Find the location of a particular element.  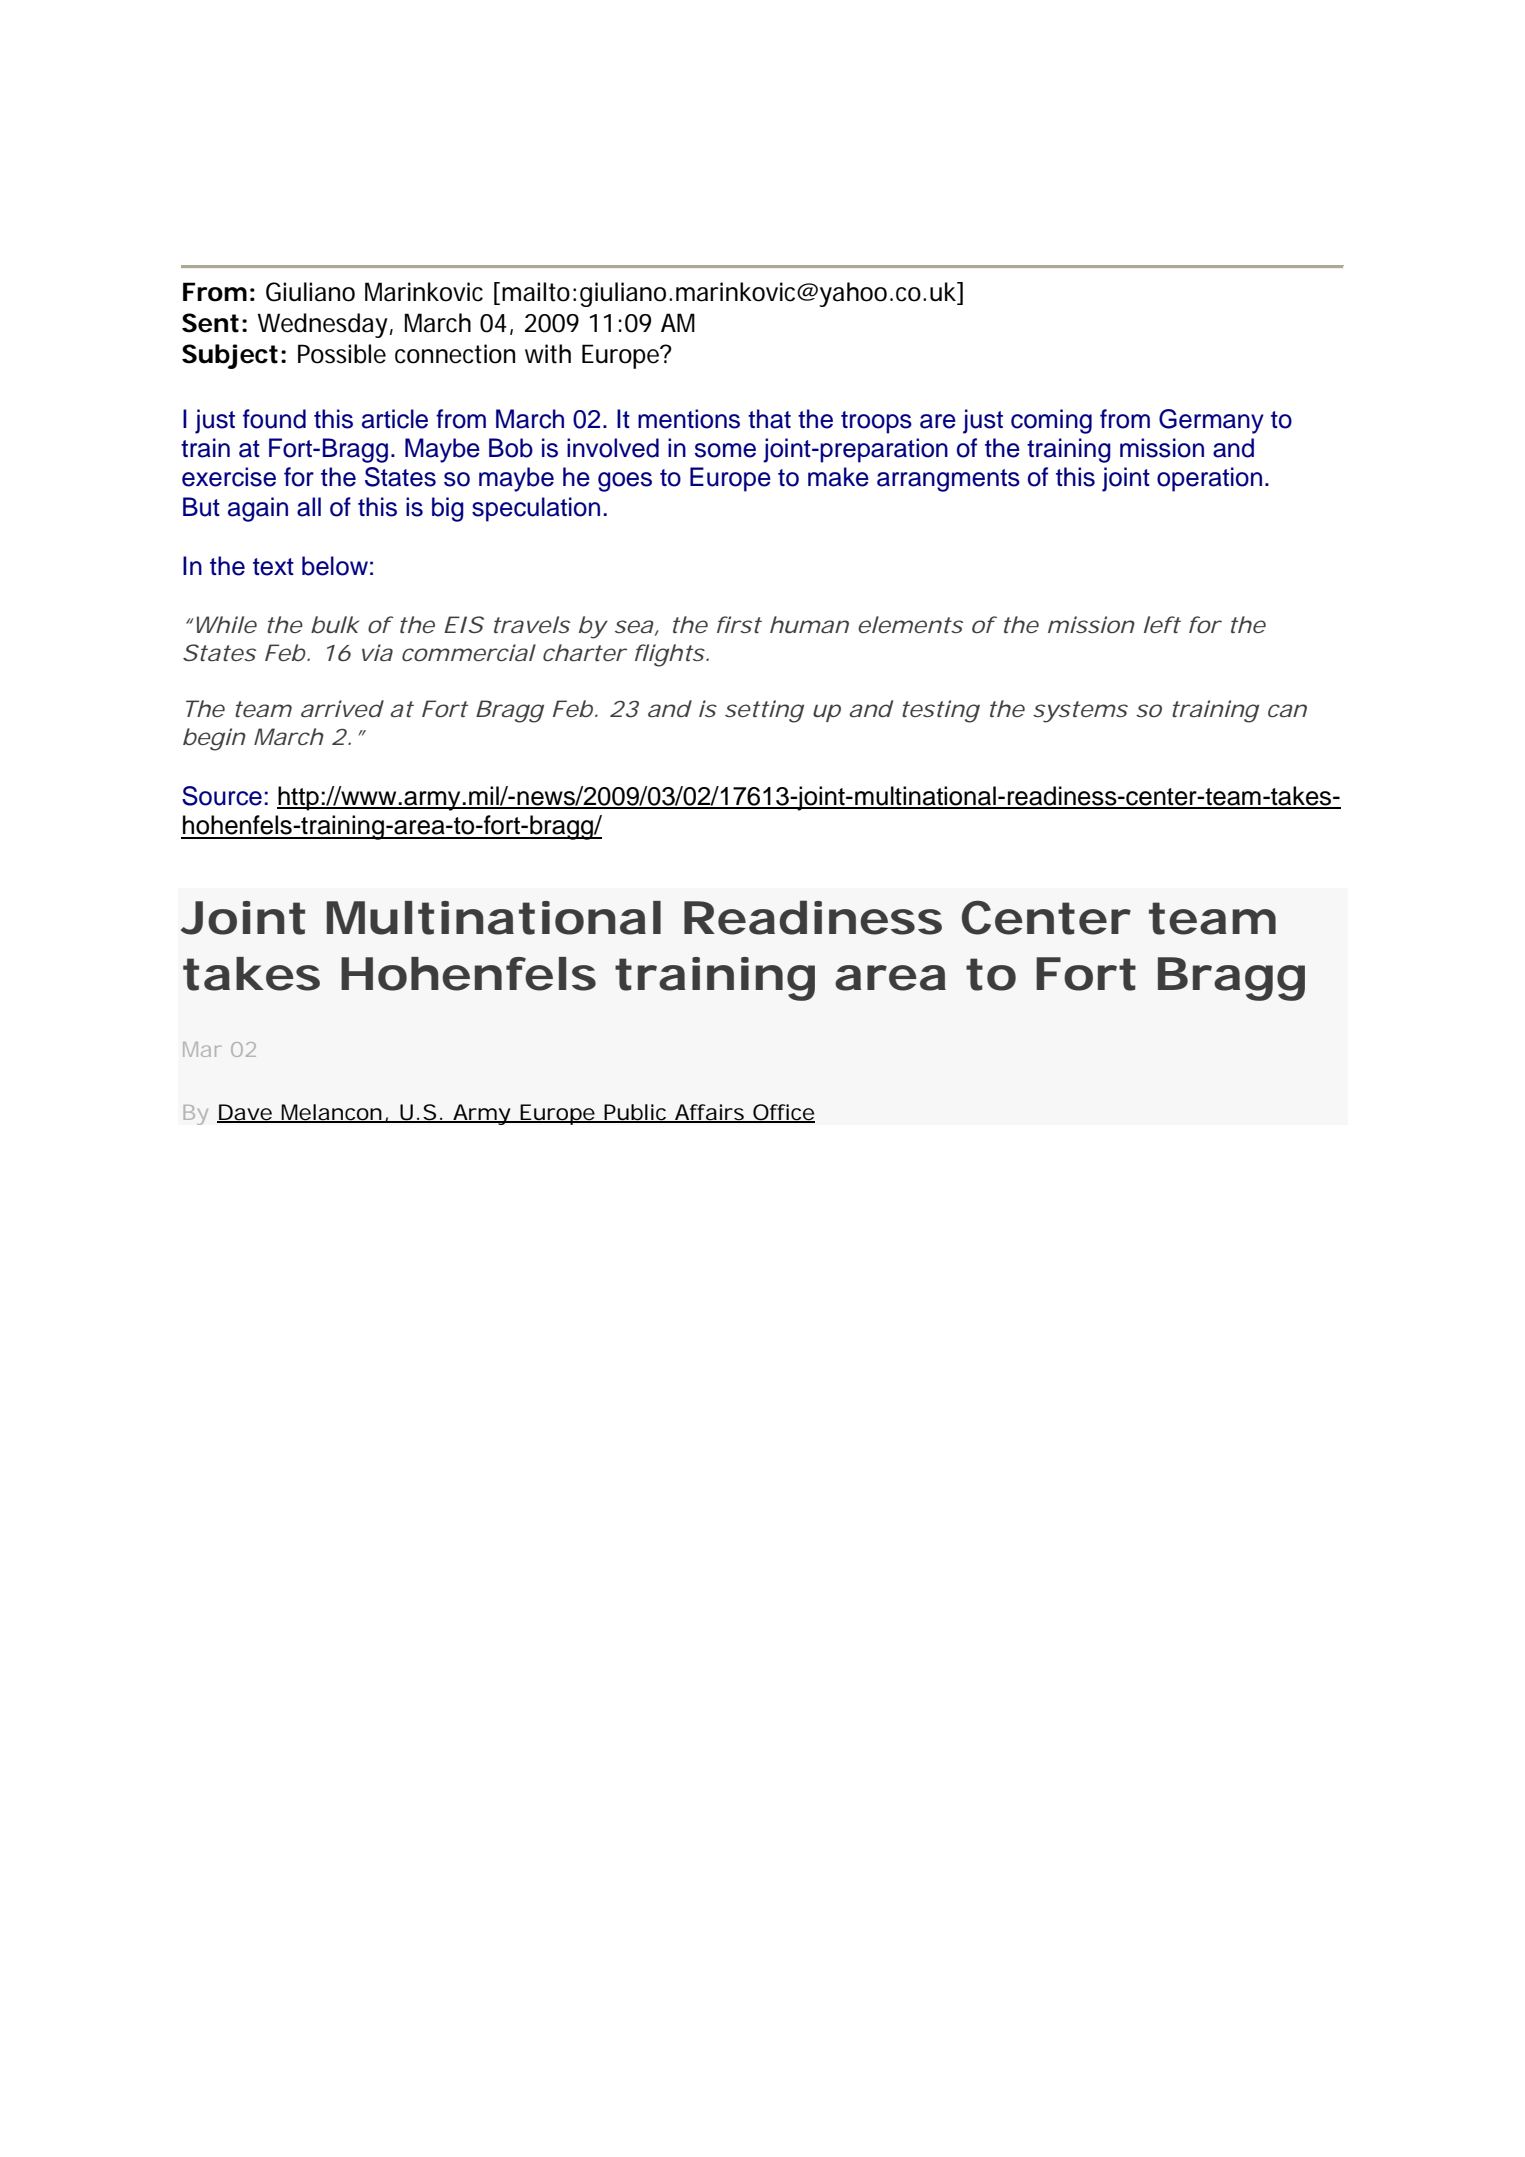

that is located at coordinates (769, 419).
